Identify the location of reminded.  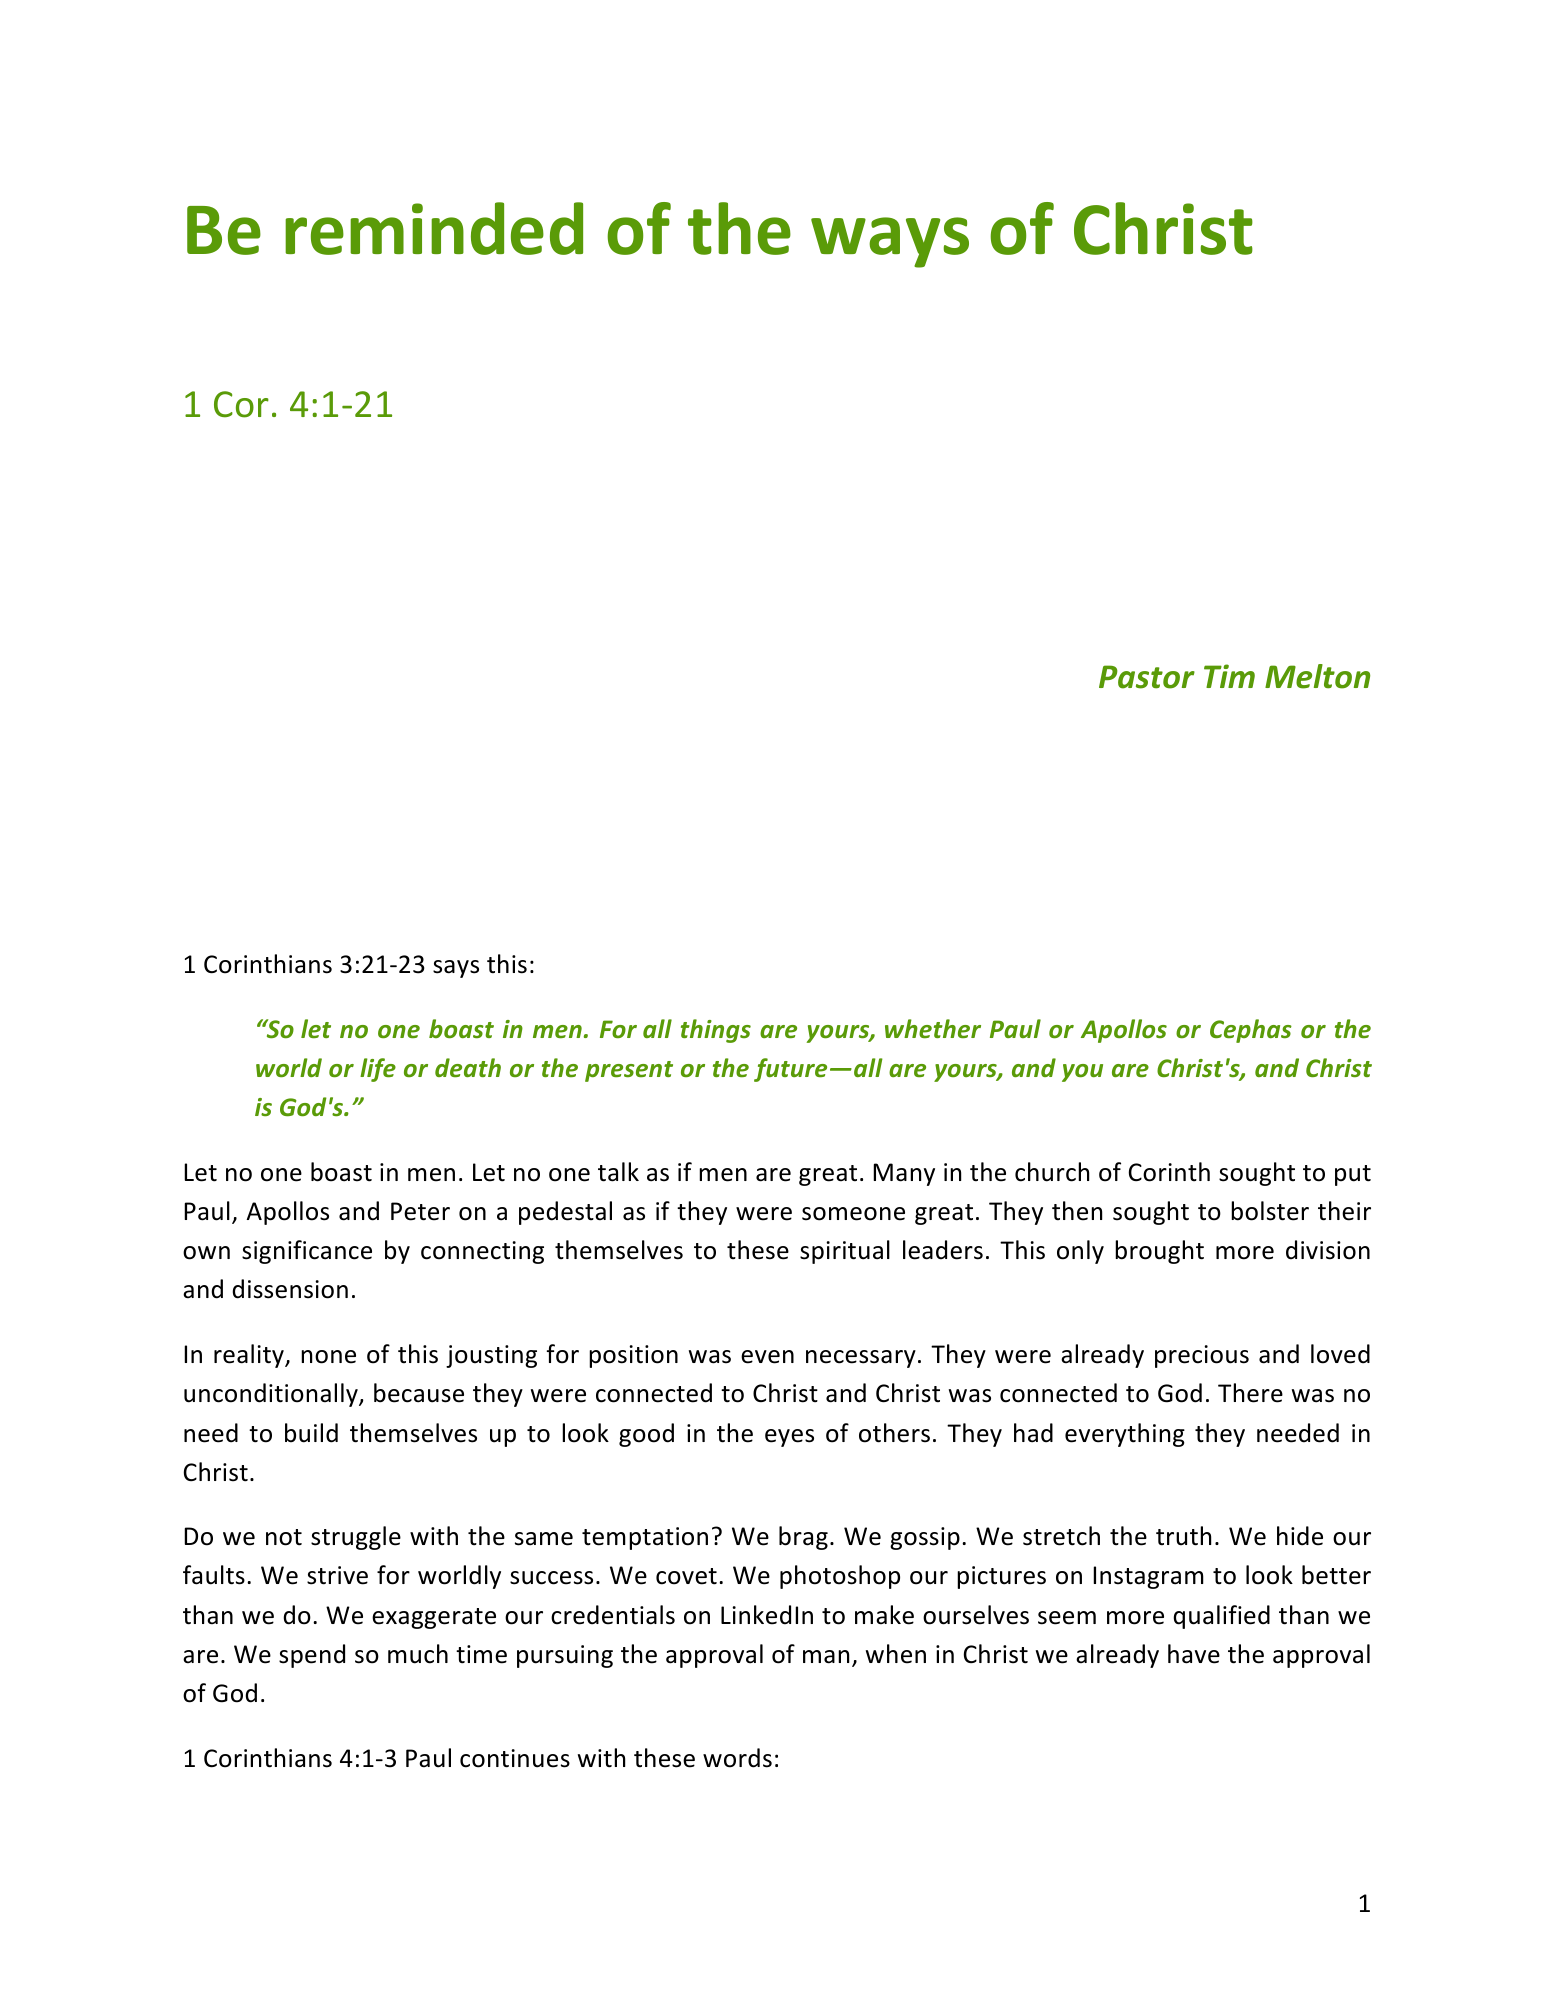
(434, 228).
